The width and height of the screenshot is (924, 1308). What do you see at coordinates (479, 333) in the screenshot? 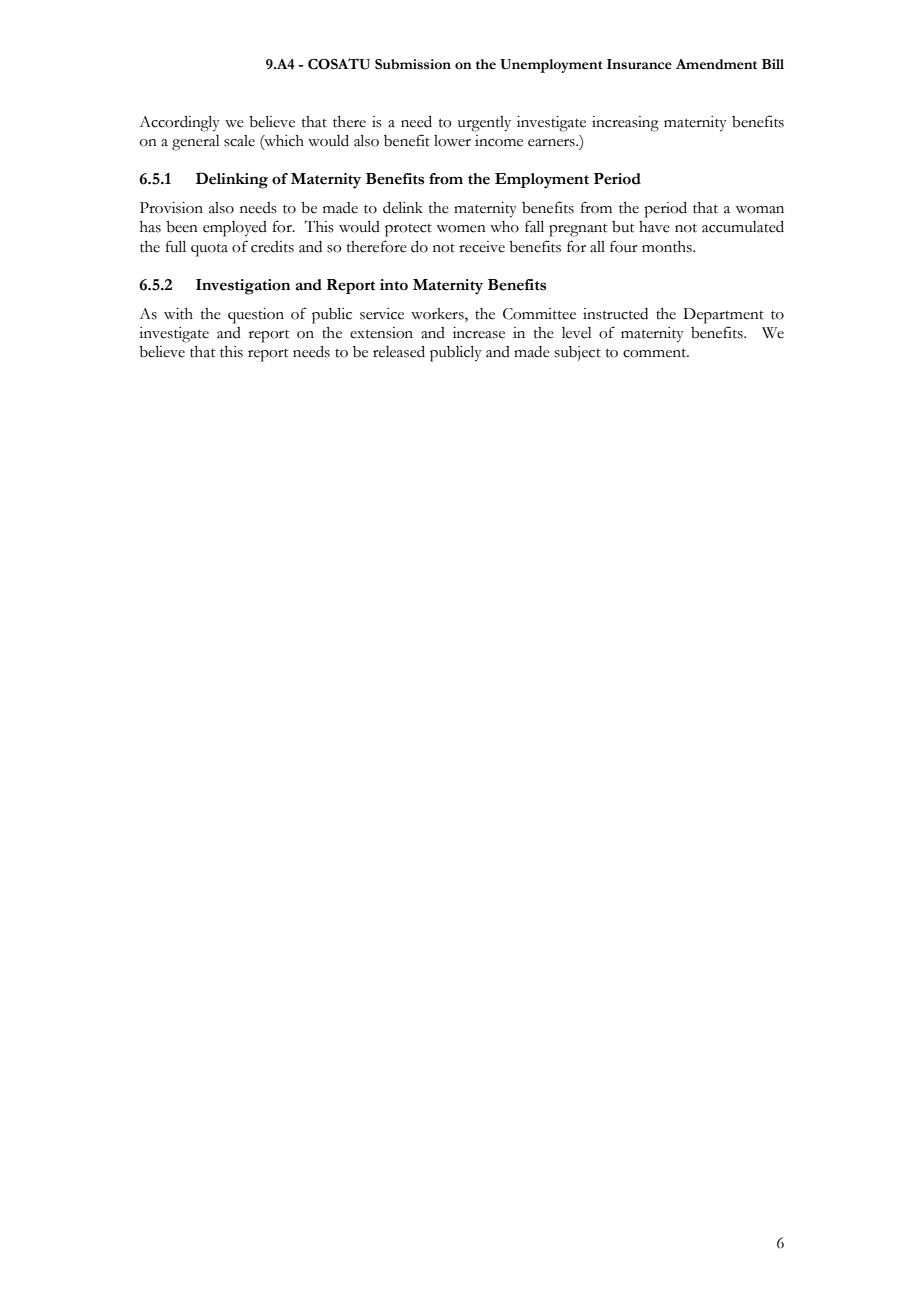
I see `increase` at bounding box center [479, 333].
